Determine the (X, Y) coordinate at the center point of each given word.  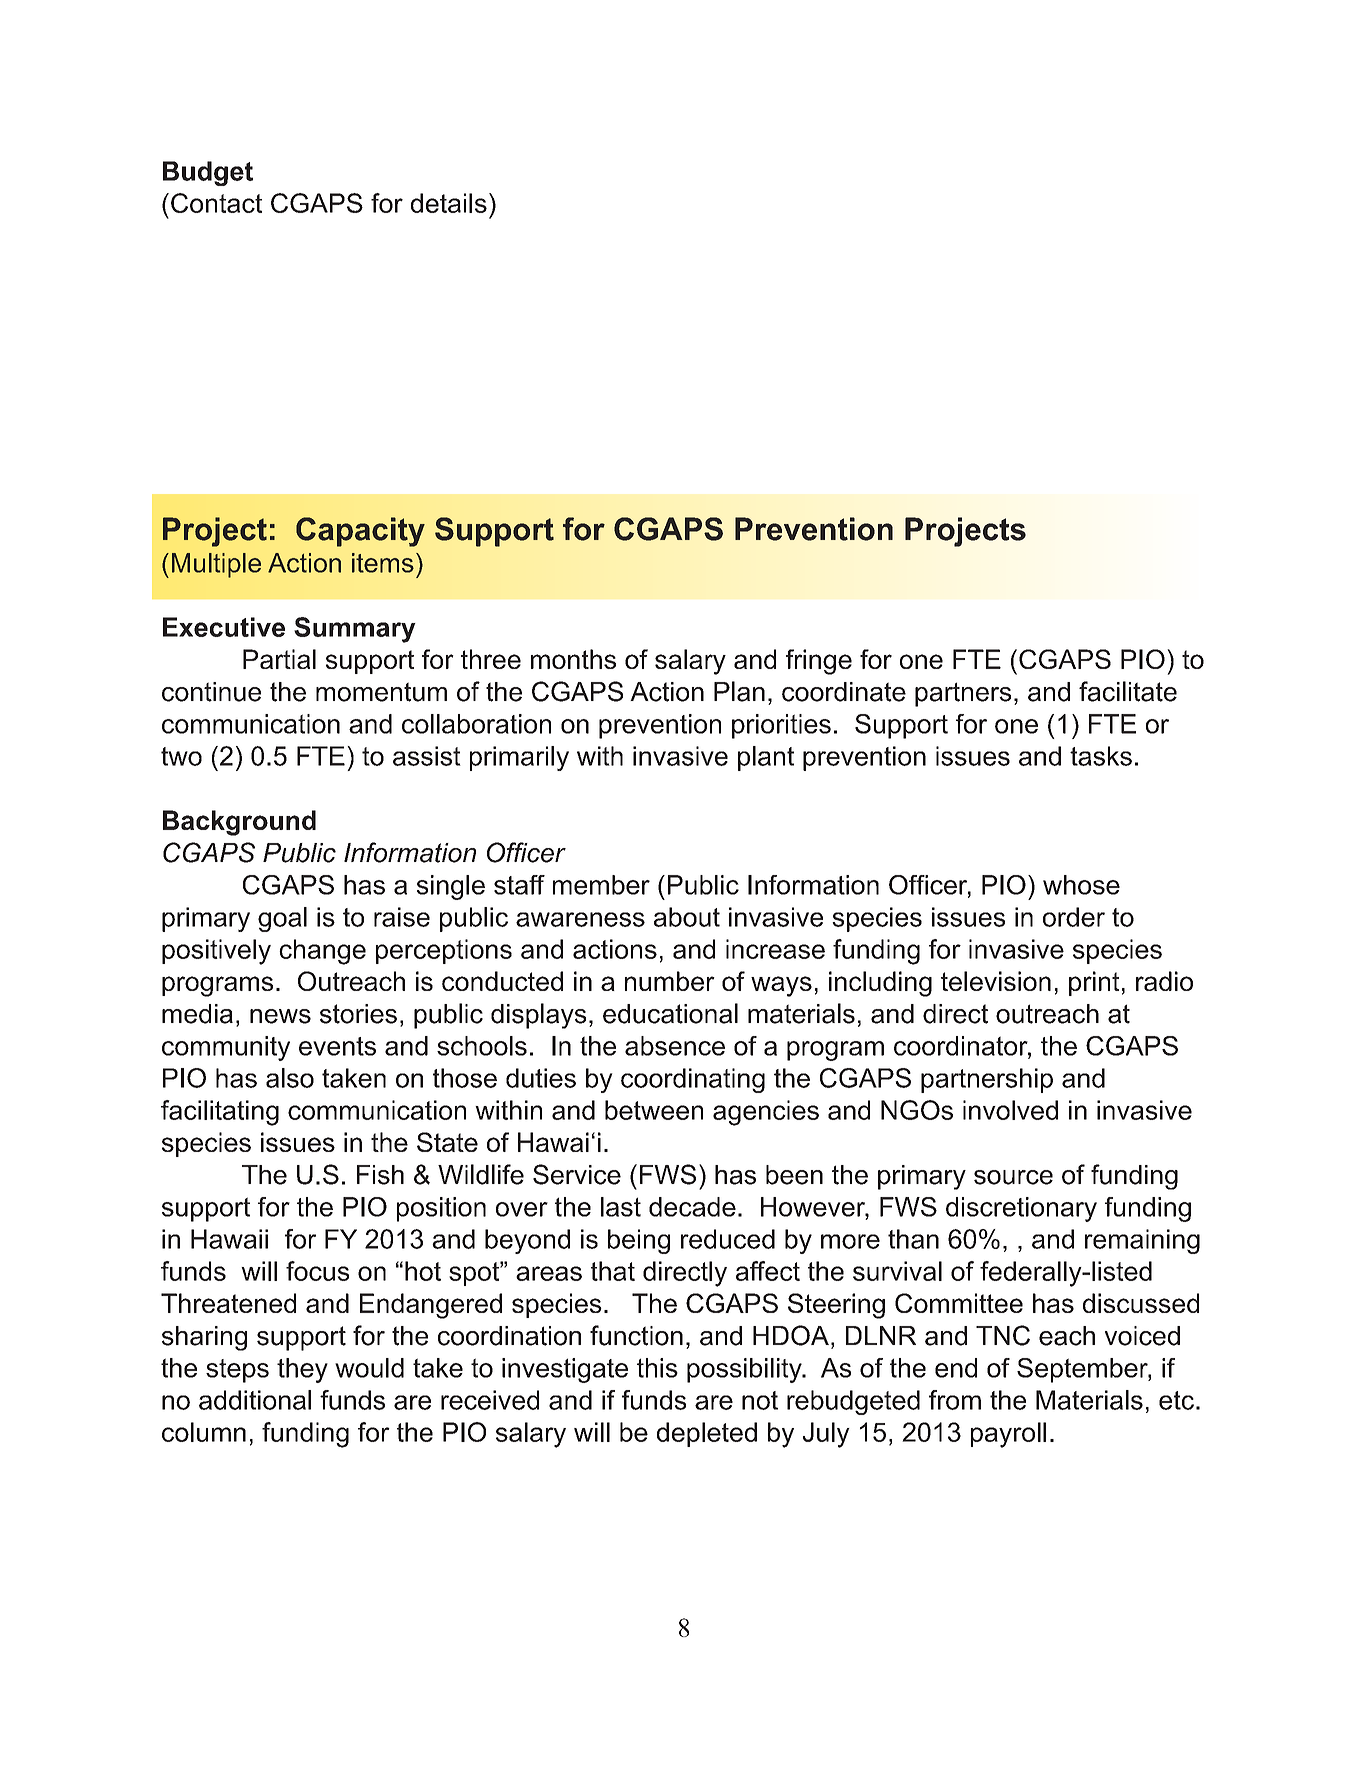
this (657, 1368)
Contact (216, 203)
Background (239, 823)
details (449, 203)
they (302, 1370)
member (601, 885)
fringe (819, 662)
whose (1081, 885)
